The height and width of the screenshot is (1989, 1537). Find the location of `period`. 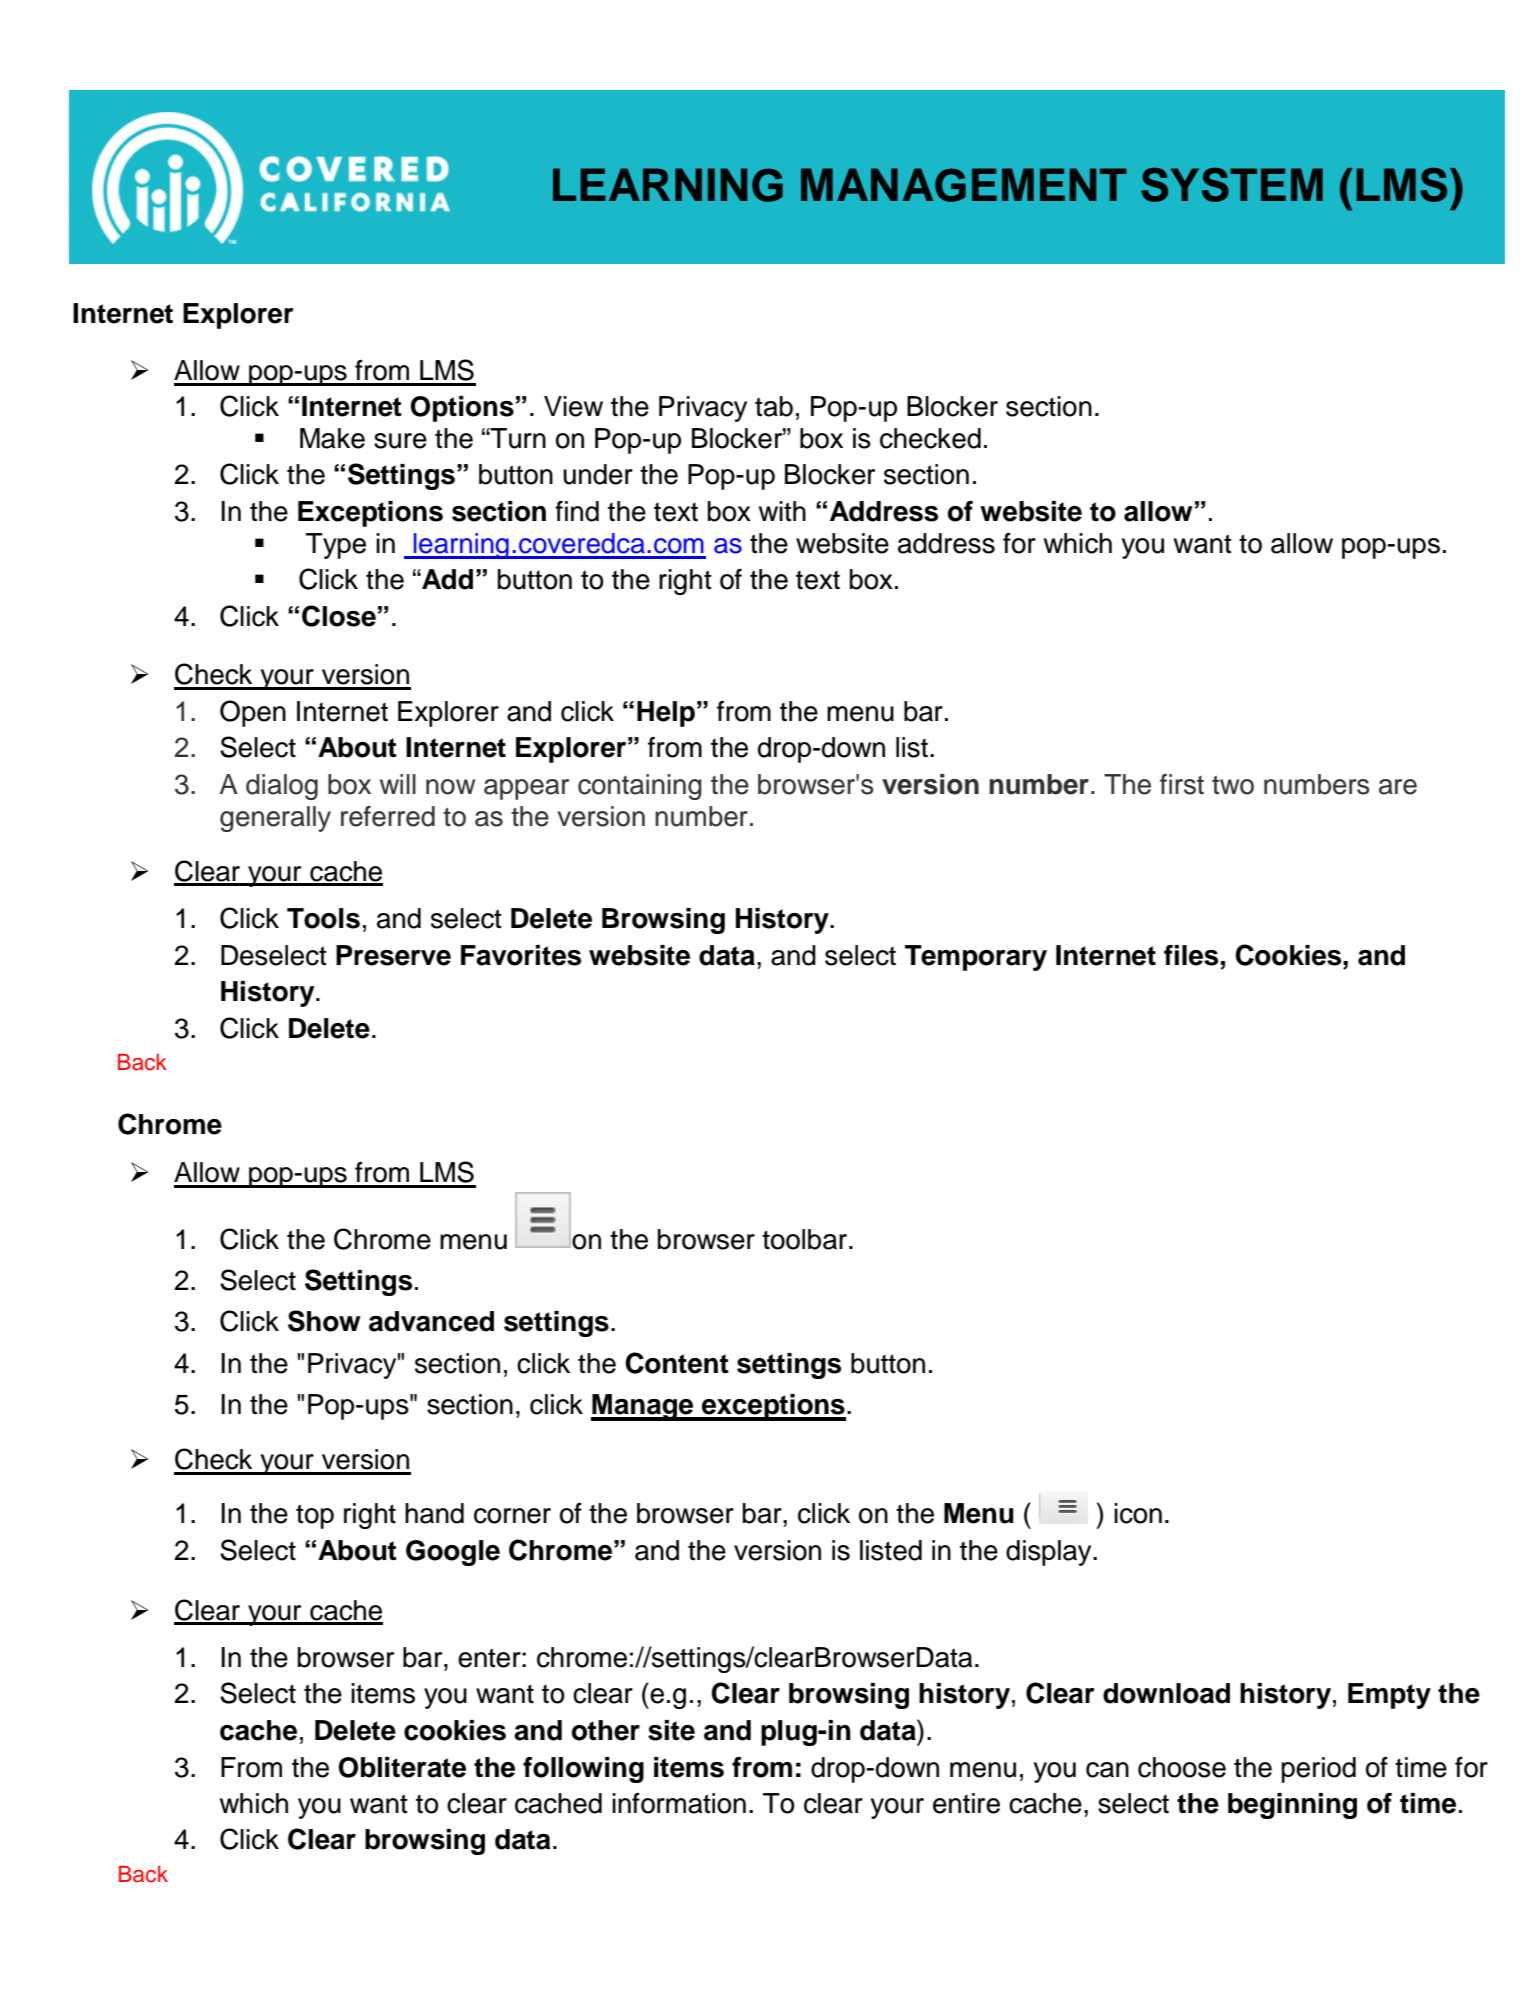

period is located at coordinates (1319, 1770).
